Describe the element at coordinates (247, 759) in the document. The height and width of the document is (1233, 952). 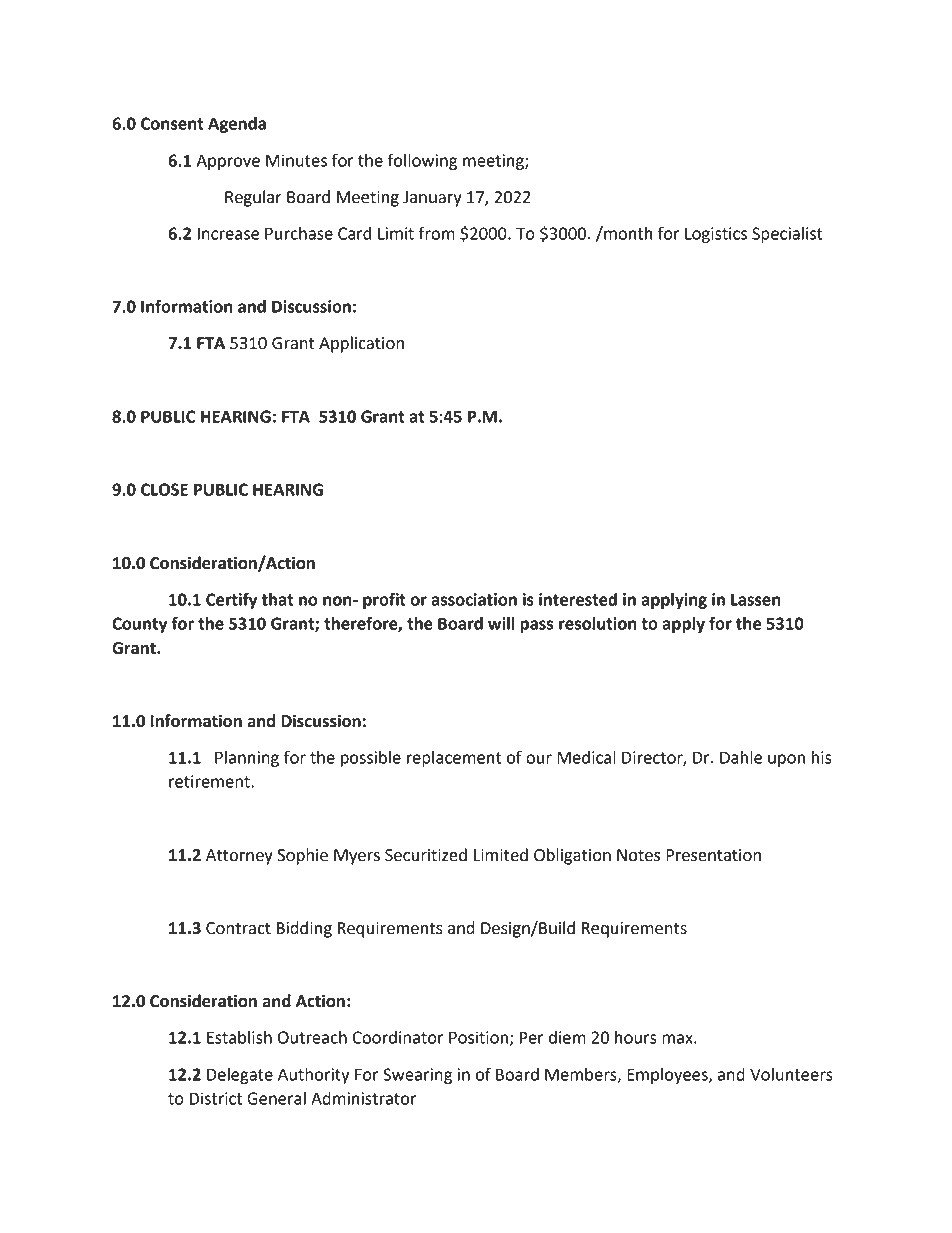
I see `Planning` at that location.
